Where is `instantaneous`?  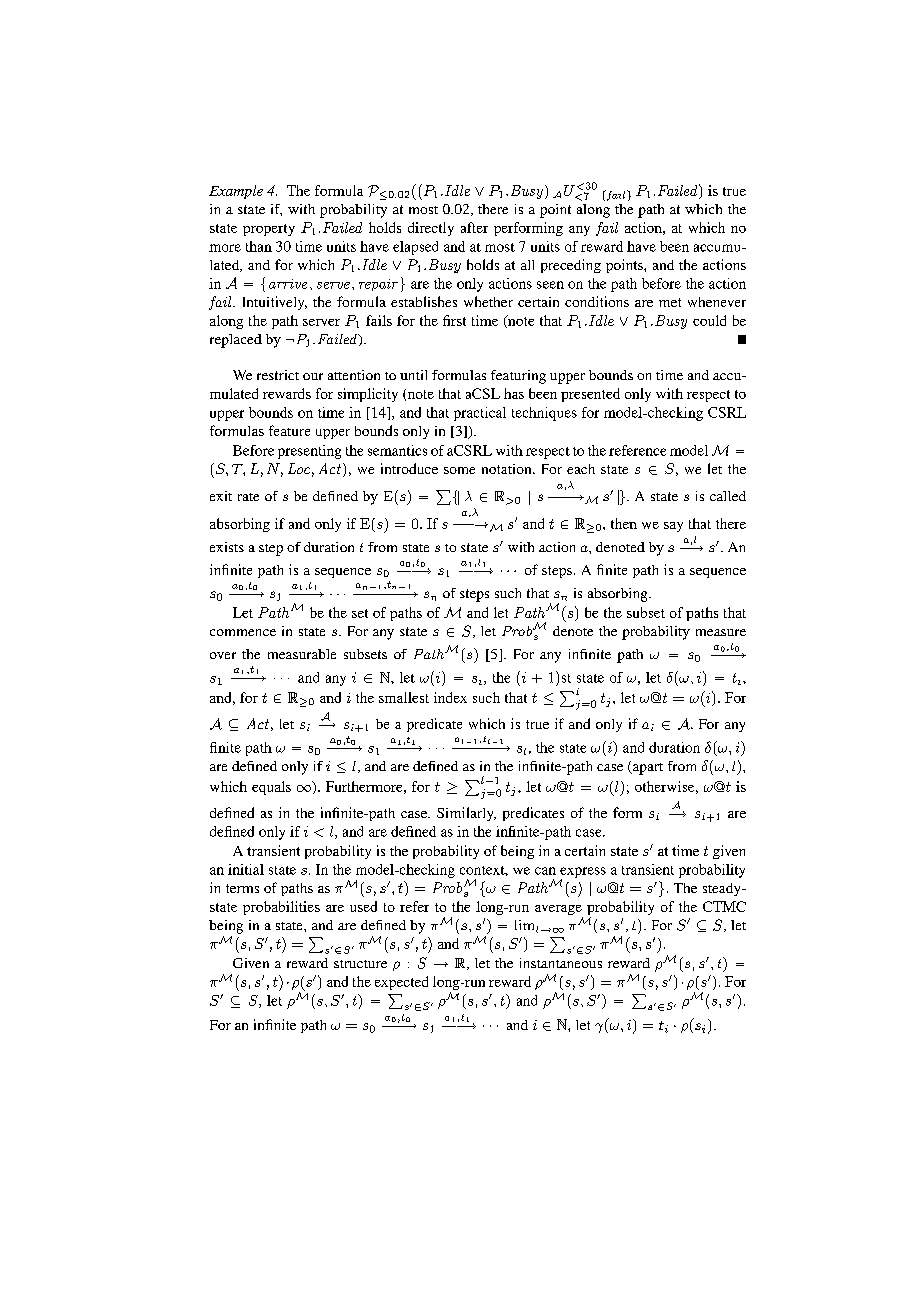
instantaneous is located at coordinates (561, 963).
